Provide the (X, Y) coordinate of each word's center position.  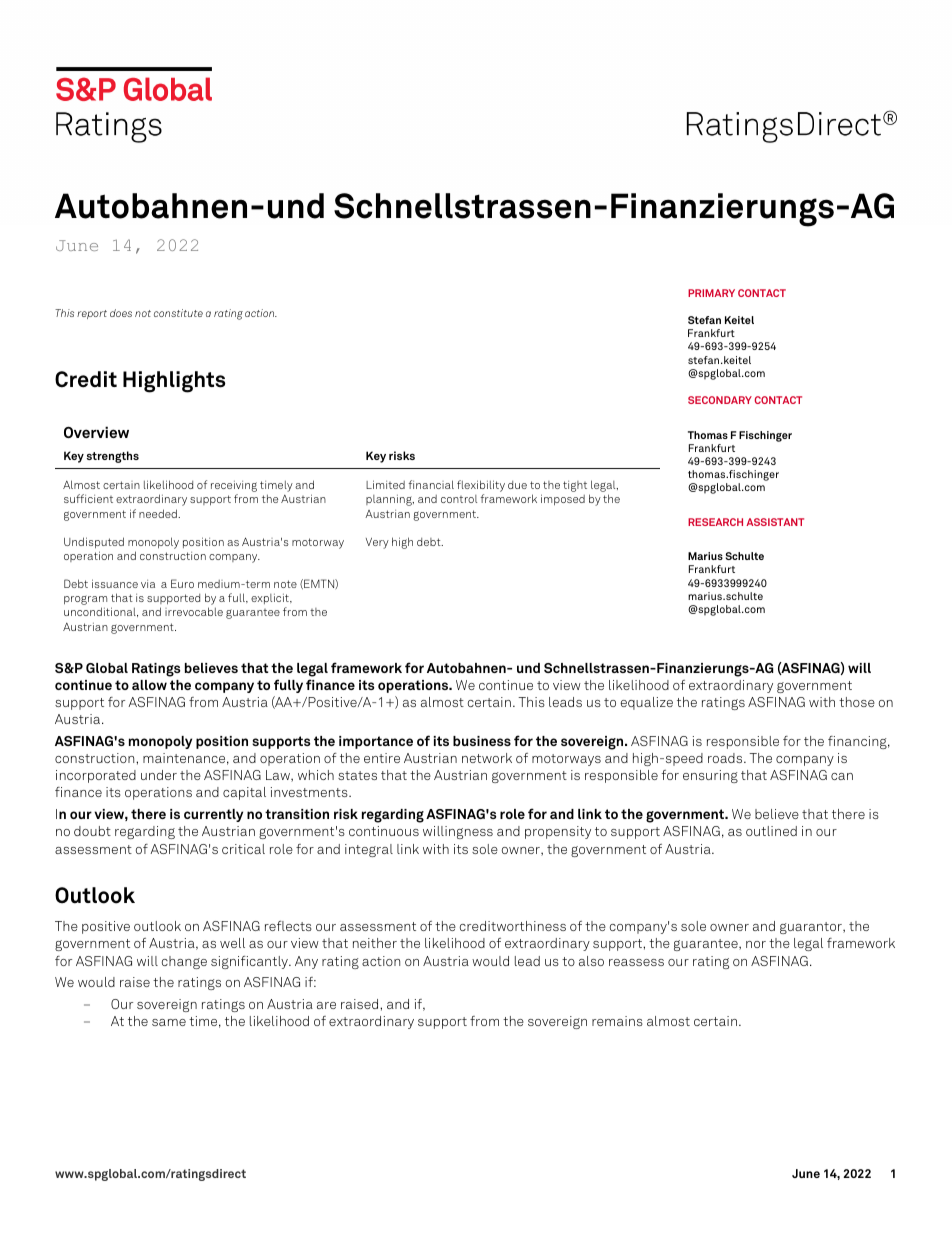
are (326, 1005)
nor (756, 944)
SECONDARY (720, 400)
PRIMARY (711, 293)
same (169, 1022)
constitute (178, 313)
